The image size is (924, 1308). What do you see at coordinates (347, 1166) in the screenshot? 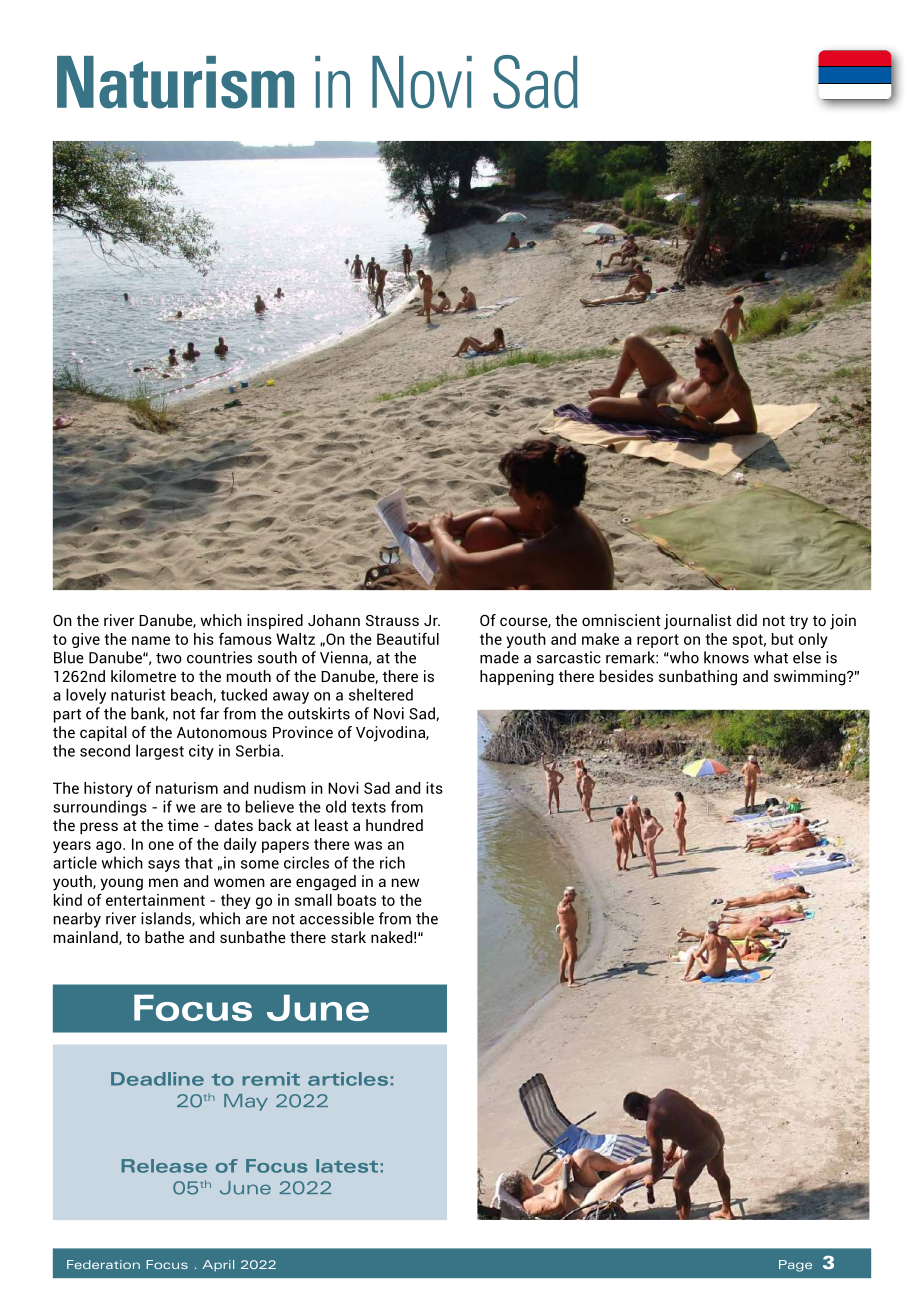
I see `latest` at bounding box center [347, 1166].
